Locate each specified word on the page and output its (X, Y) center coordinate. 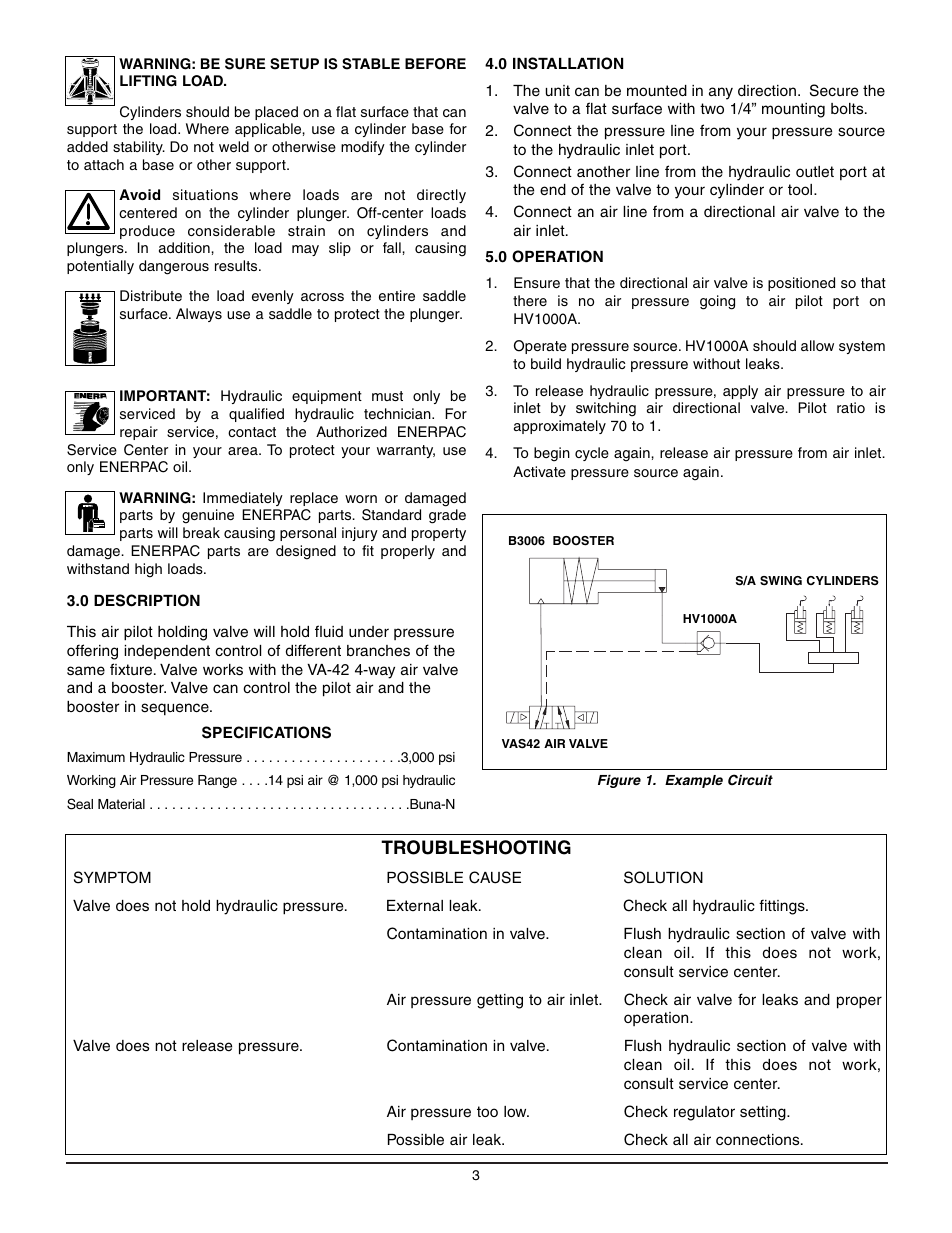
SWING (781, 581)
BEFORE (435, 64)
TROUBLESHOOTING (476, 847)
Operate (540, 347)
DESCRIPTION (147, 600)
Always (199, 315)
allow (817, 345)
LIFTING (148, 81)
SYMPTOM (112, 877)
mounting (793, 110)
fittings (783, 907)
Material (121, 804)
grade (447, 516)
